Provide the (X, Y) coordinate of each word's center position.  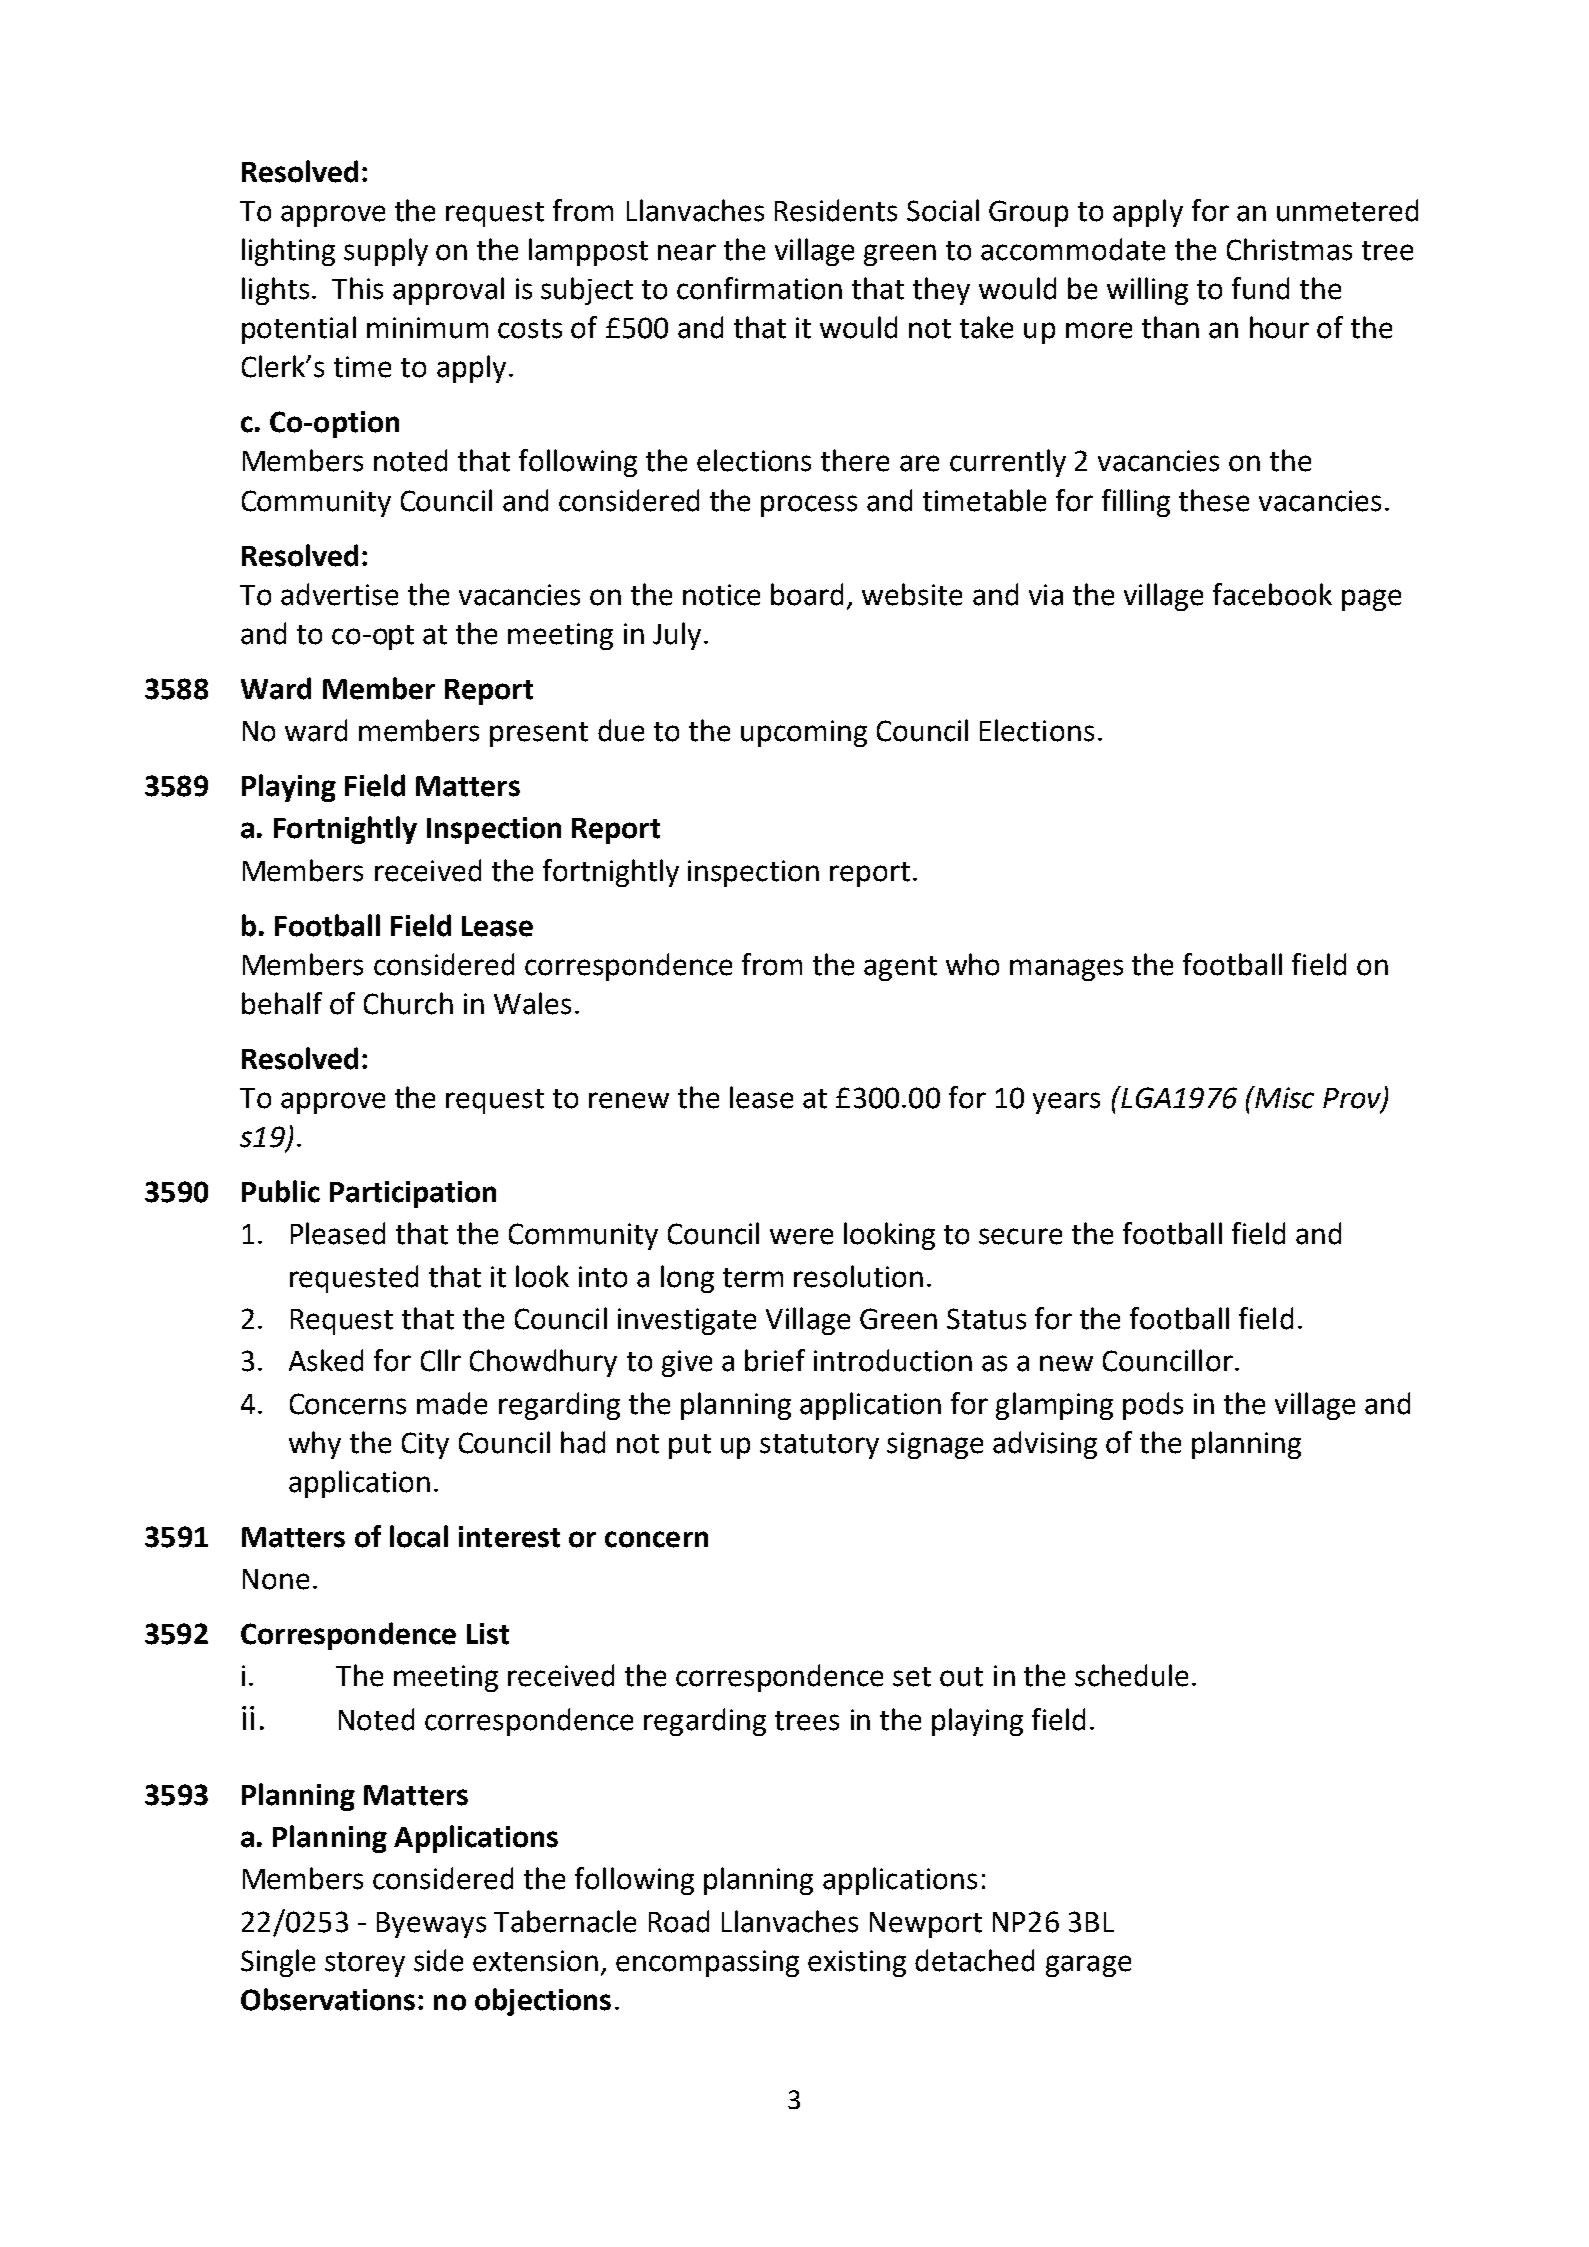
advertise (339, 594)
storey (365, 1964)
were (801, 1236)
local (419, 1536)
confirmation (759, 288)
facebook (1272, 594)
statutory (819, 1446)
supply (386, 252)
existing (857, 1963)
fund (1260, 288)
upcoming (804, 733)
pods (1153, 1406)
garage (1088, 1966)
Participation (413, 1194)
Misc (1283, 1097)
